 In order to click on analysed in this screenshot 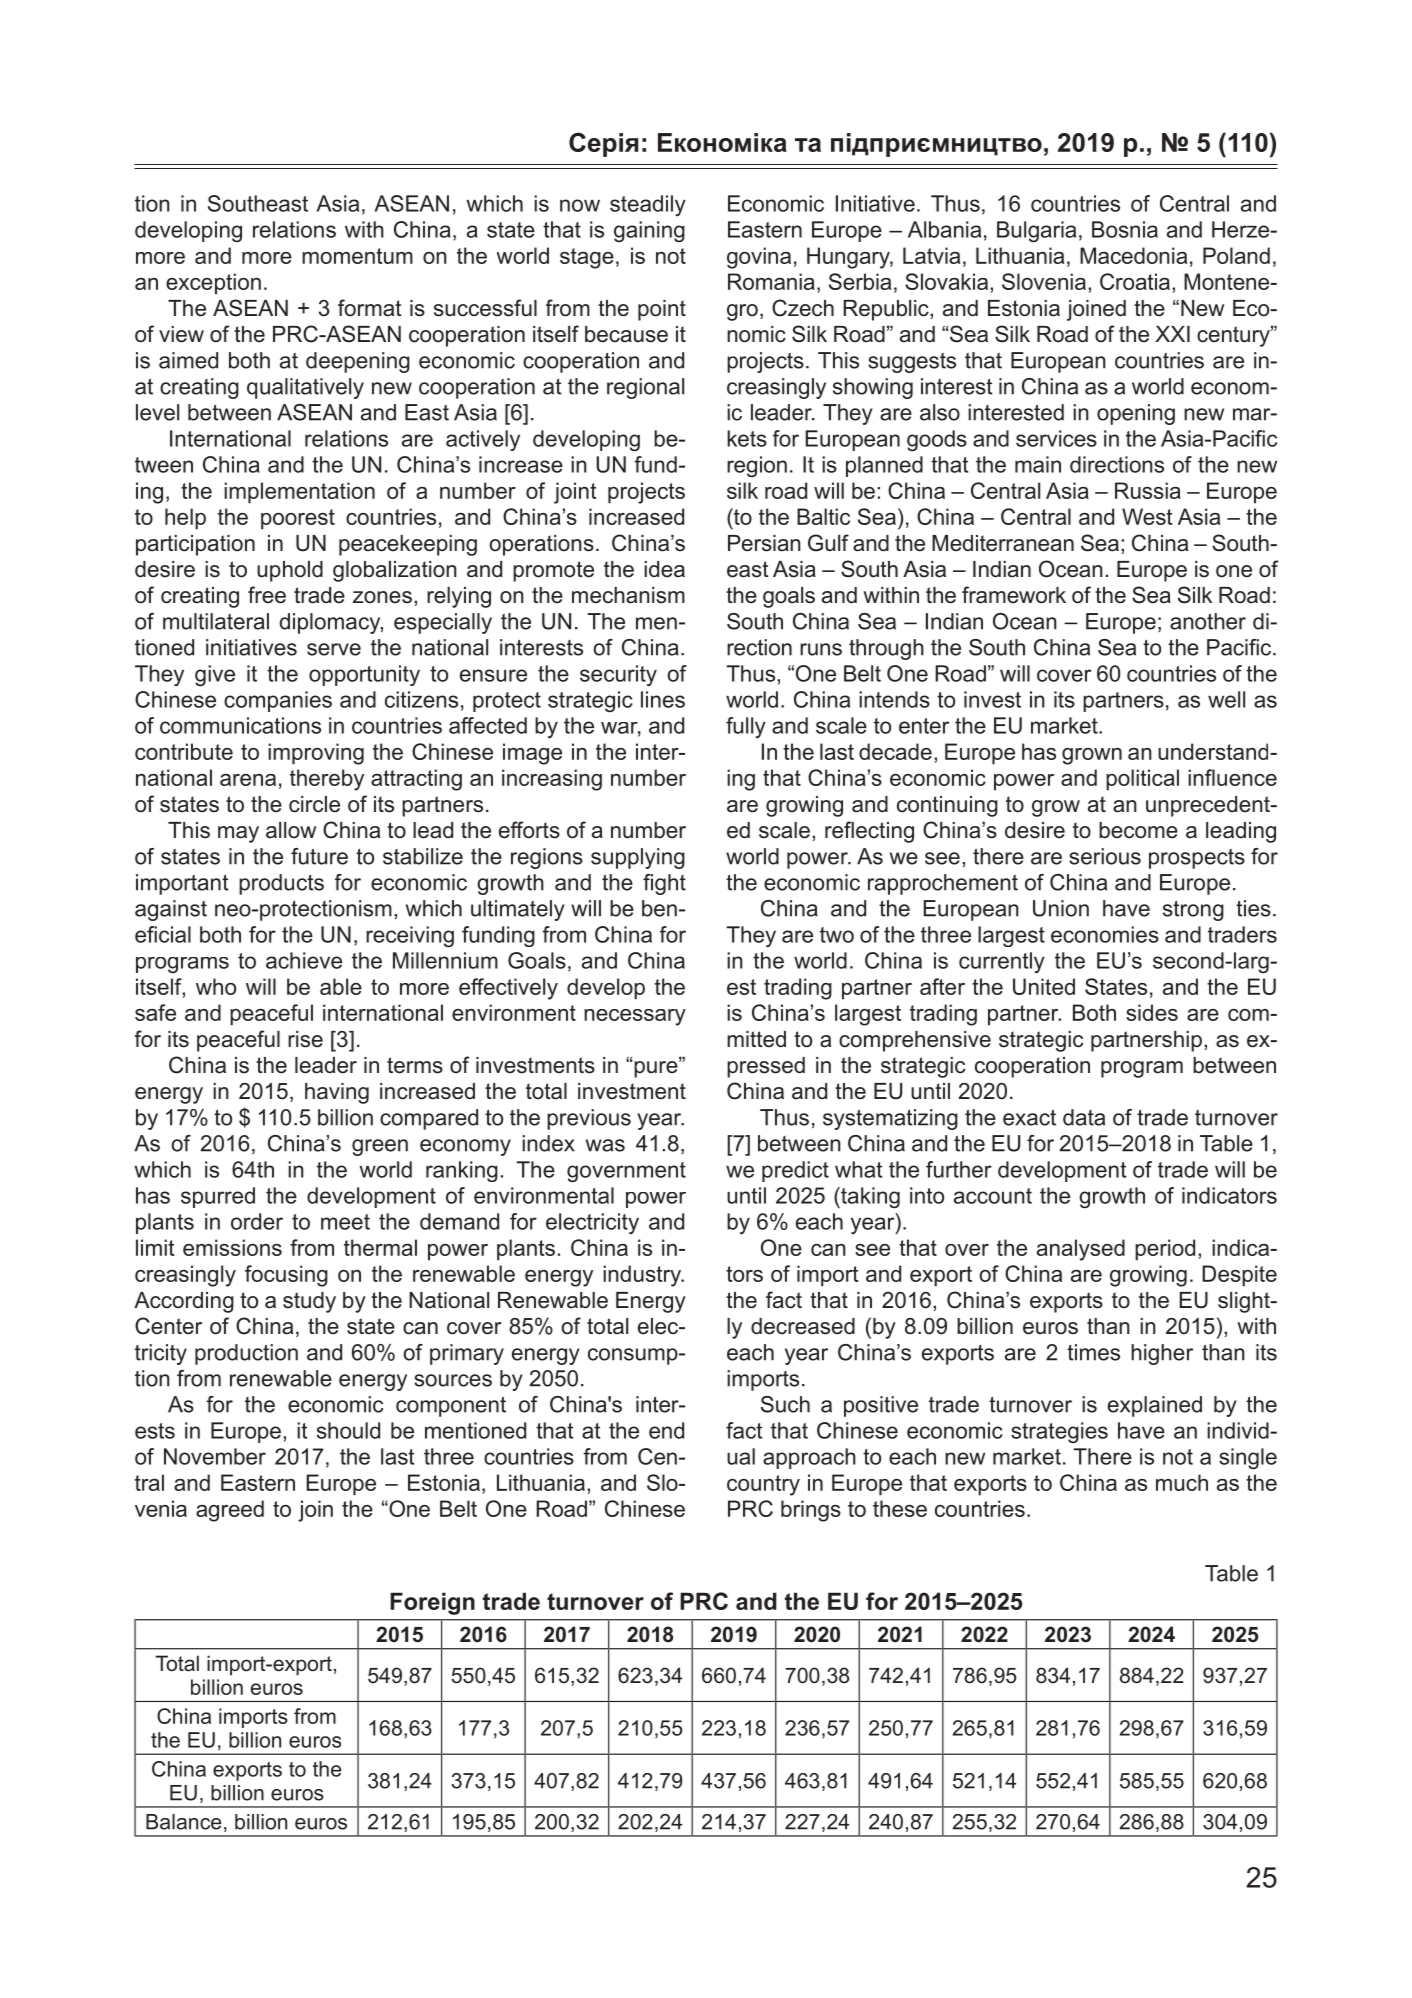, I will do `click(1081, 1250)`.
